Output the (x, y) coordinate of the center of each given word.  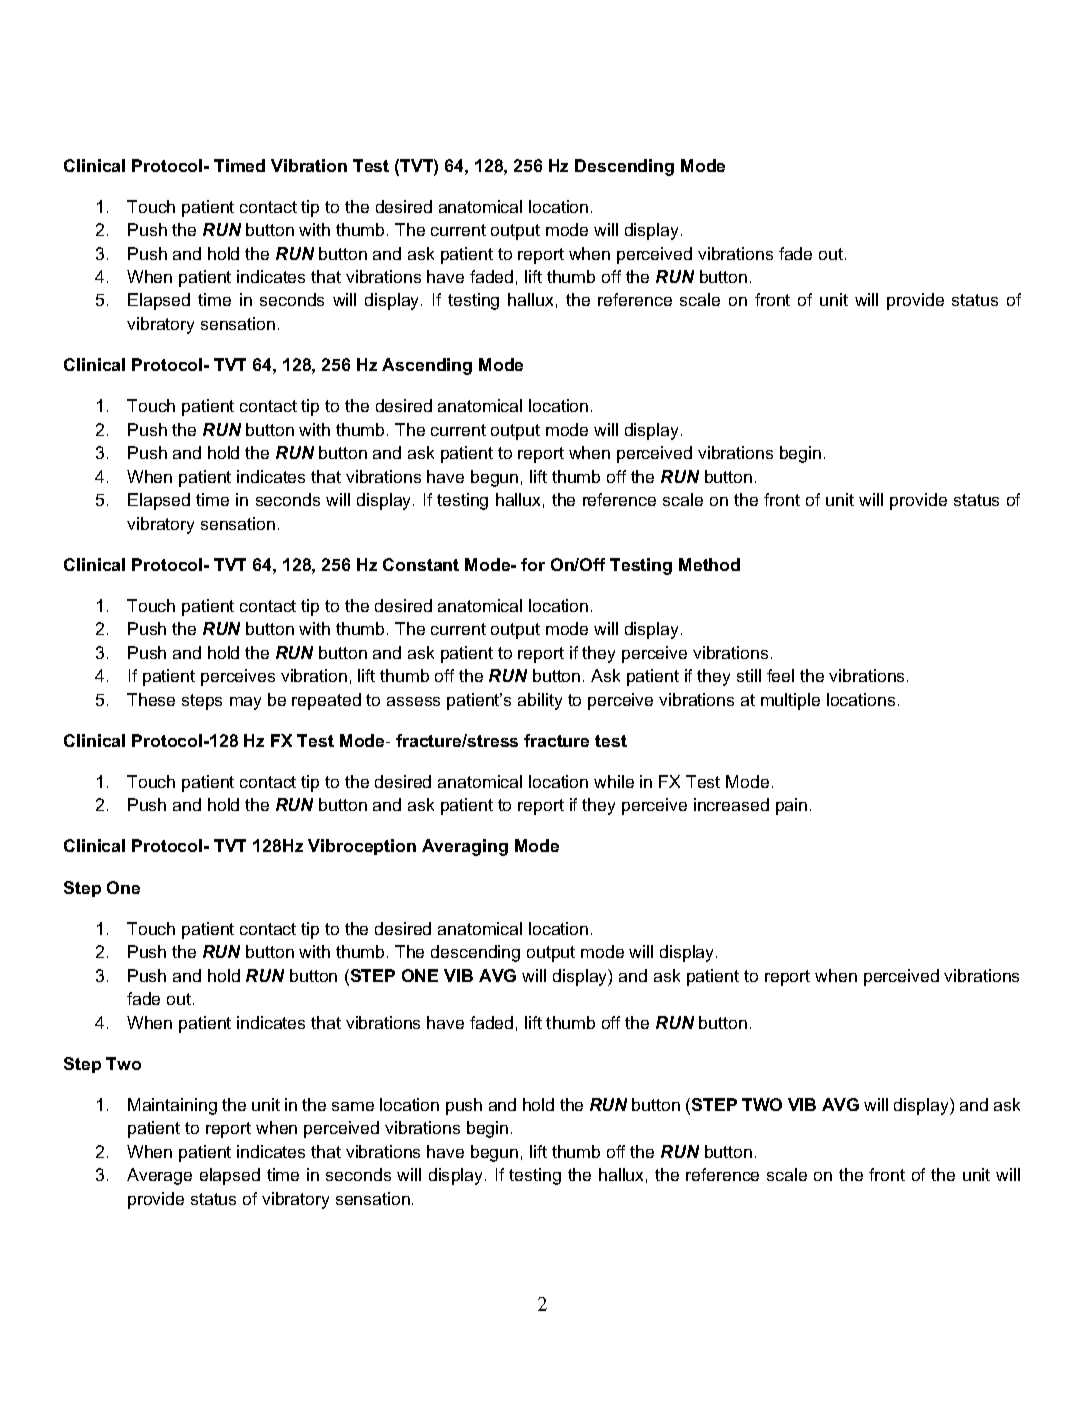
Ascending (427, 366)
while (614, 781)
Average (159, 1176)
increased (731, 804)
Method (709, 564)
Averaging (465, 847)
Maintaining (172, 1106)
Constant (421, 564)
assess (413, 701)
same (353, 1106)
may (245, 703)
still (749, 675)
